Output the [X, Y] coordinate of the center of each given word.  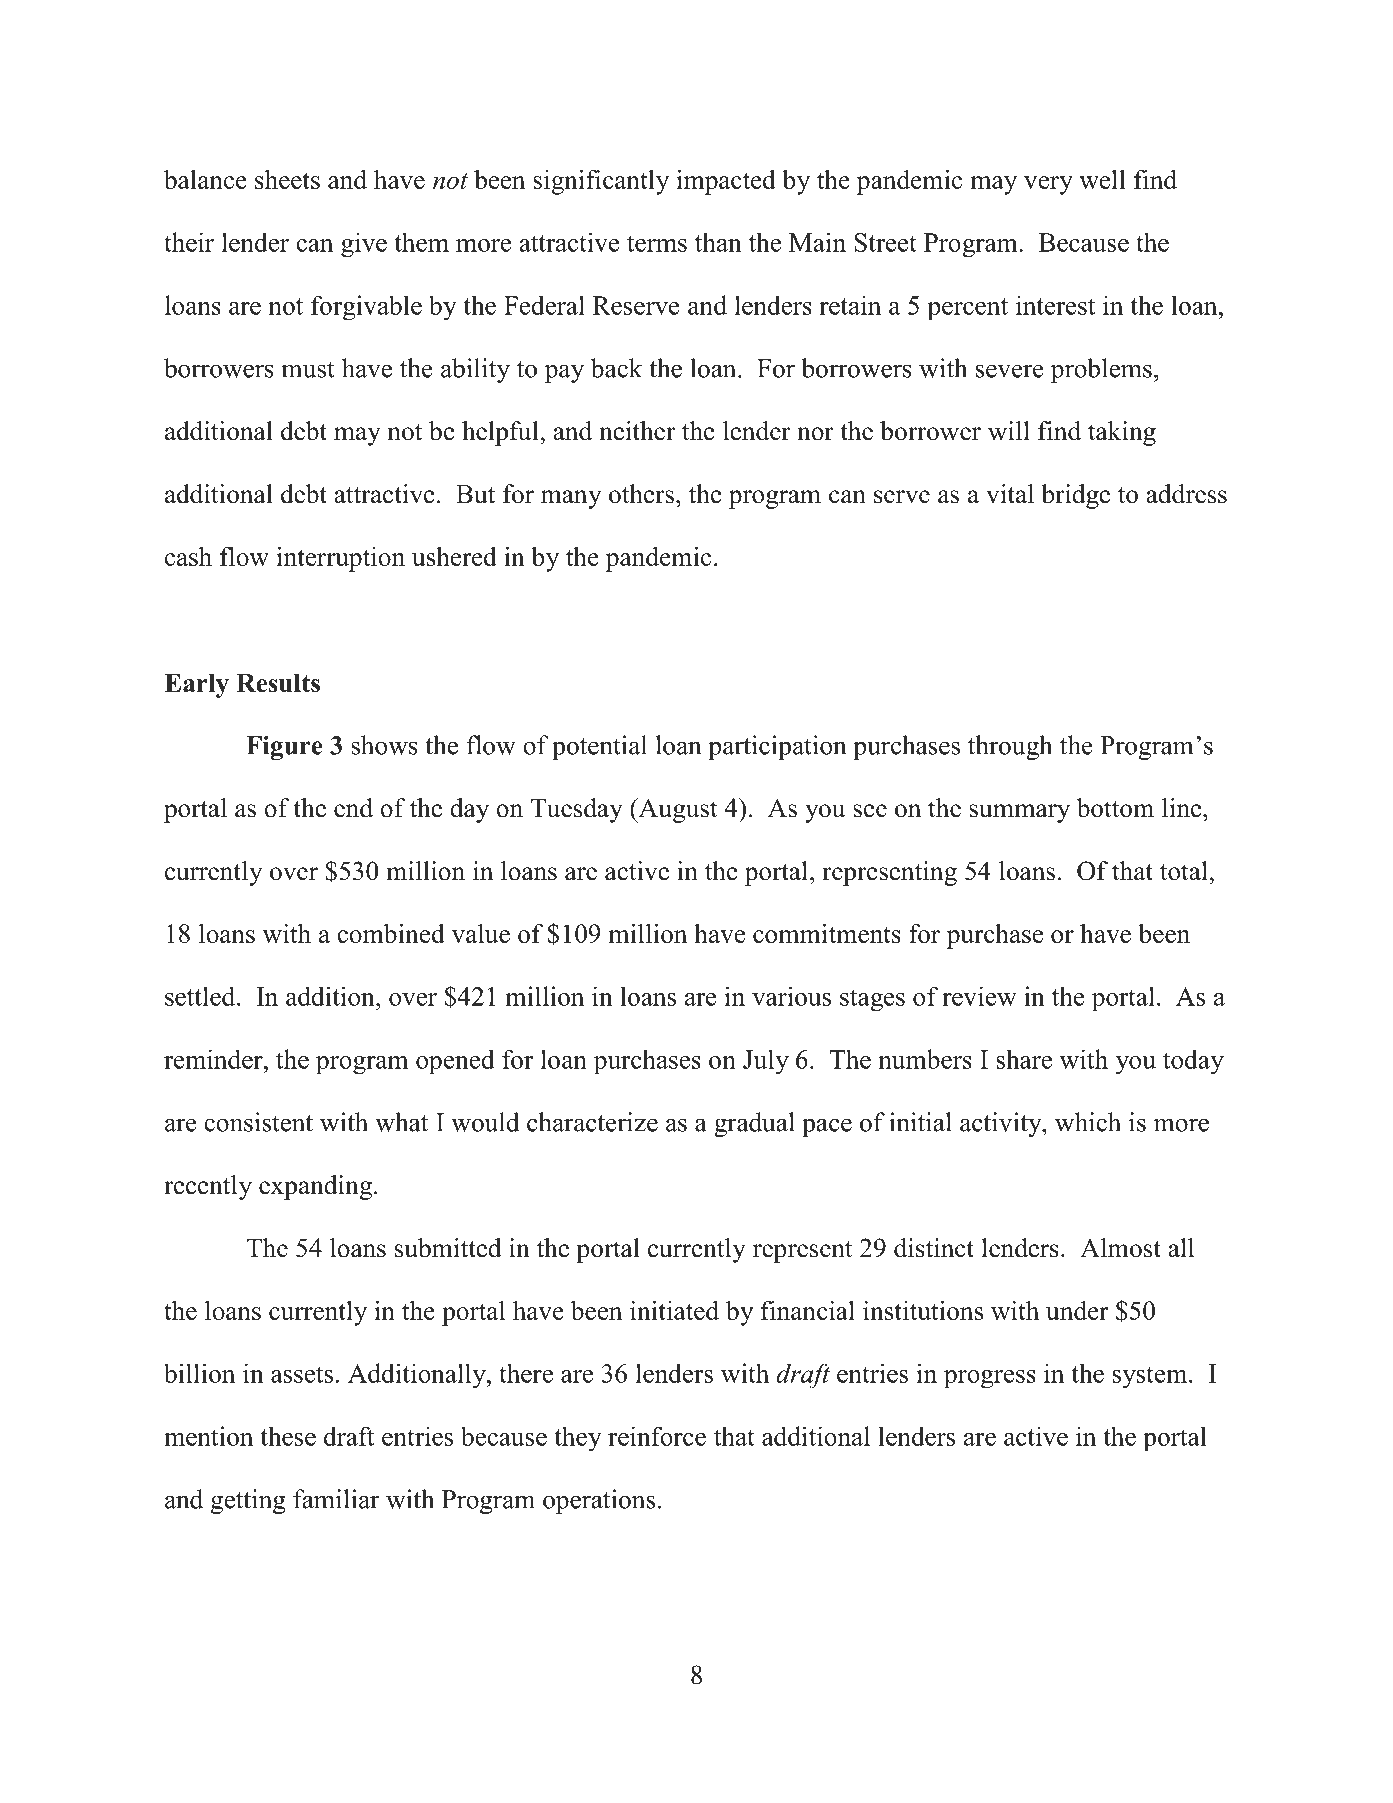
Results [278, 683]
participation [777, 747]
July [766, 1062]
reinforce [657, 1436]
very [1048, 185]
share [1024, 1059]
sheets [287, 179]
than [718, 242]
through [1010, 747]
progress [990, 1379]
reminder [214, 1059]
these [288, 1436]
